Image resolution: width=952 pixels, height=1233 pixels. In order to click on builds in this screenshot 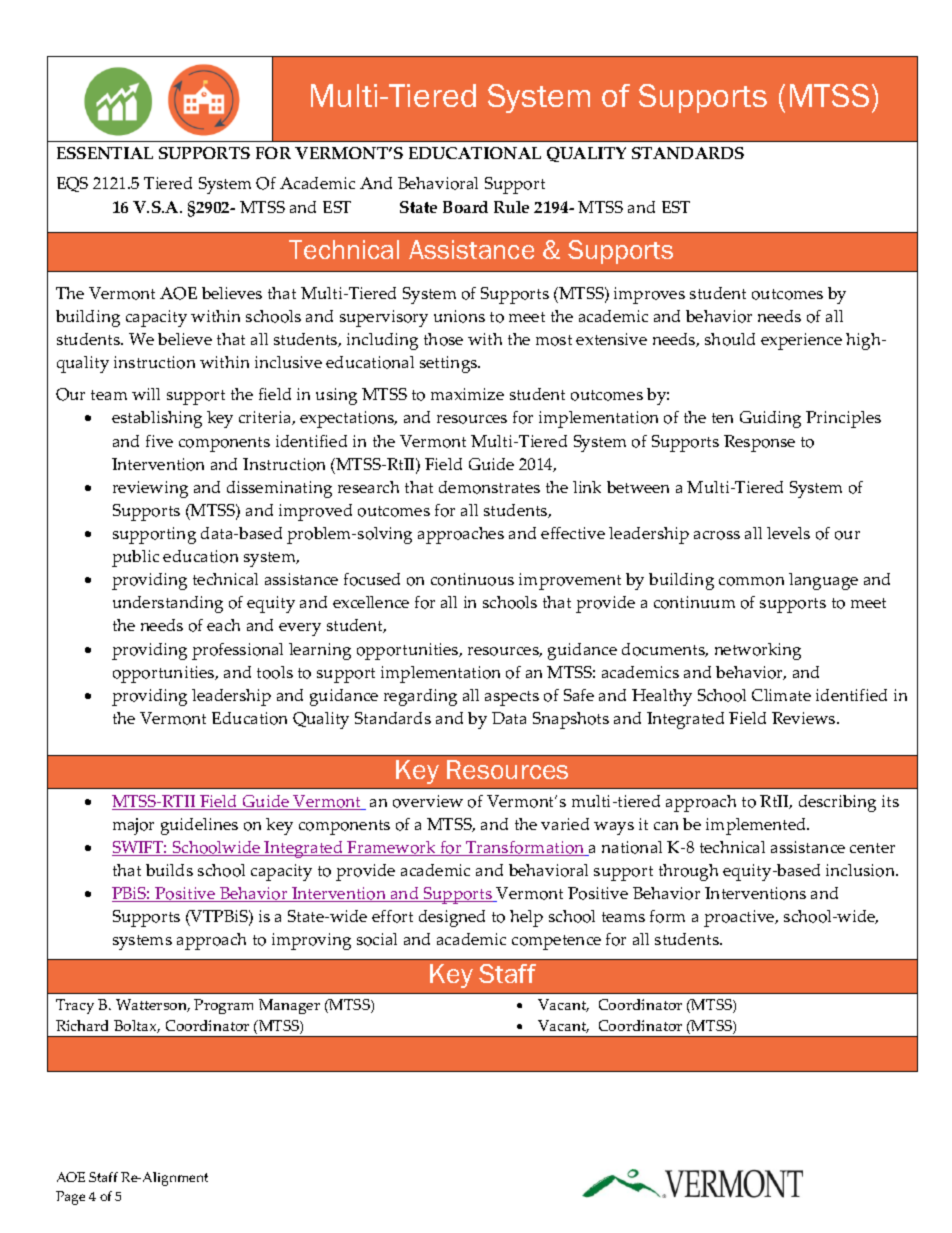, I will do `click(169, 870)`.
